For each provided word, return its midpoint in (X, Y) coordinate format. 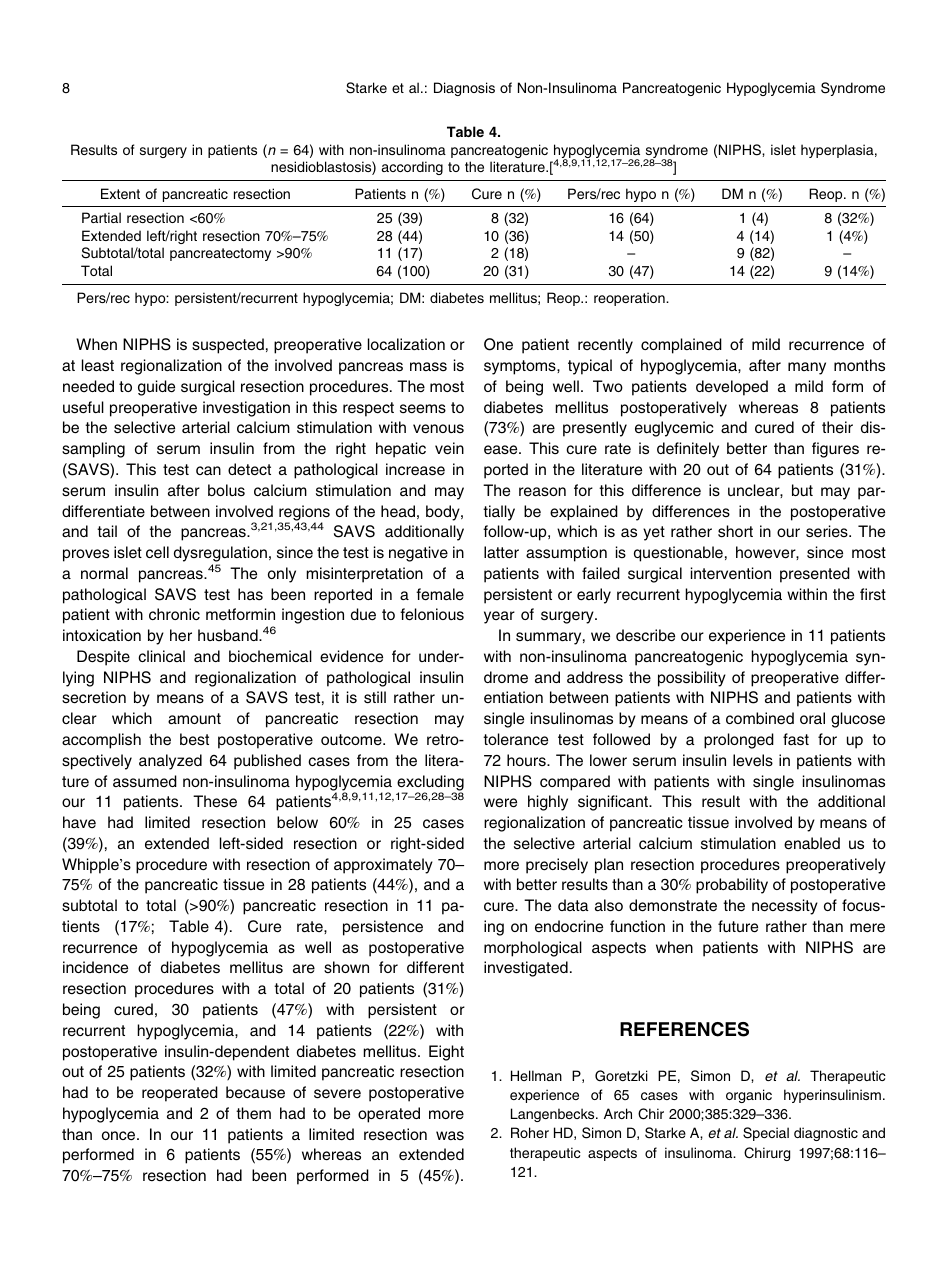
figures (835, 450)
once (120, 1136)
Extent (120, 193)
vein (449, 448)
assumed (145, 781)
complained (681, 346)
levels (753, 760)
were (500, 803)
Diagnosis (464, 89)
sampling (93, 450)
